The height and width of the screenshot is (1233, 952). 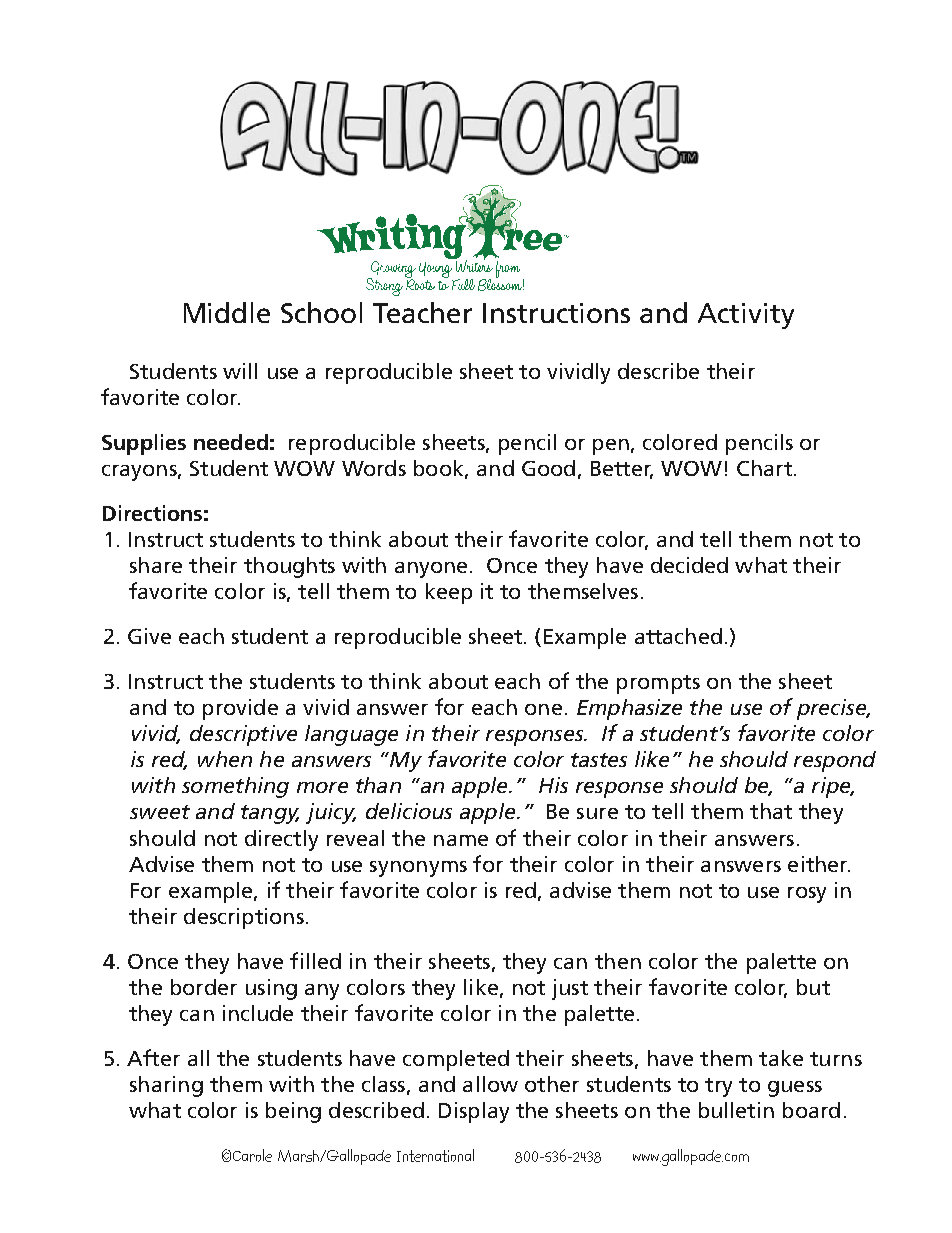 I want to click on Middle, so click(x=227, y=312).
